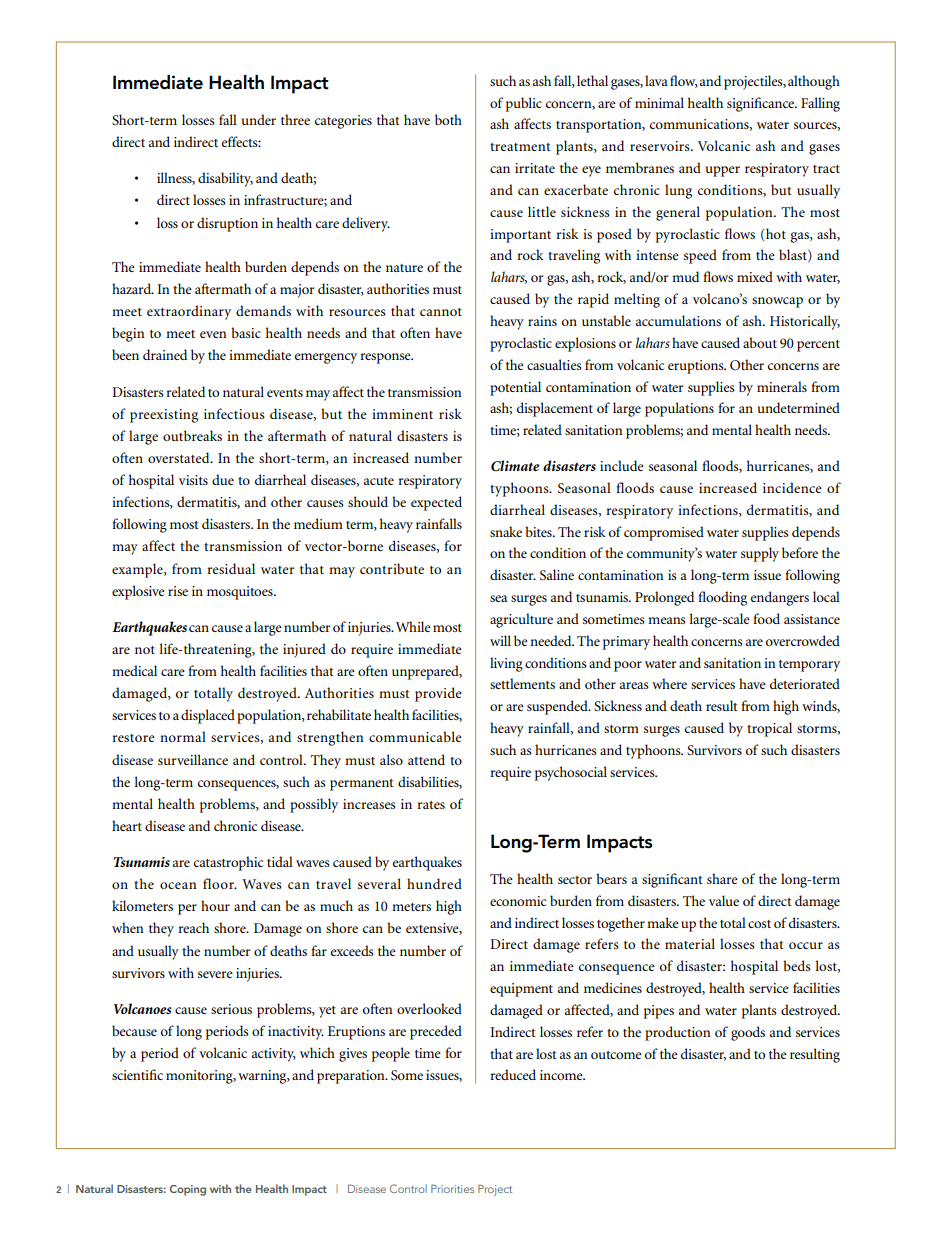  What do you see at coordinates (748, 1033) in the document?
I see `goods` at bounding box center [748, 1033].
